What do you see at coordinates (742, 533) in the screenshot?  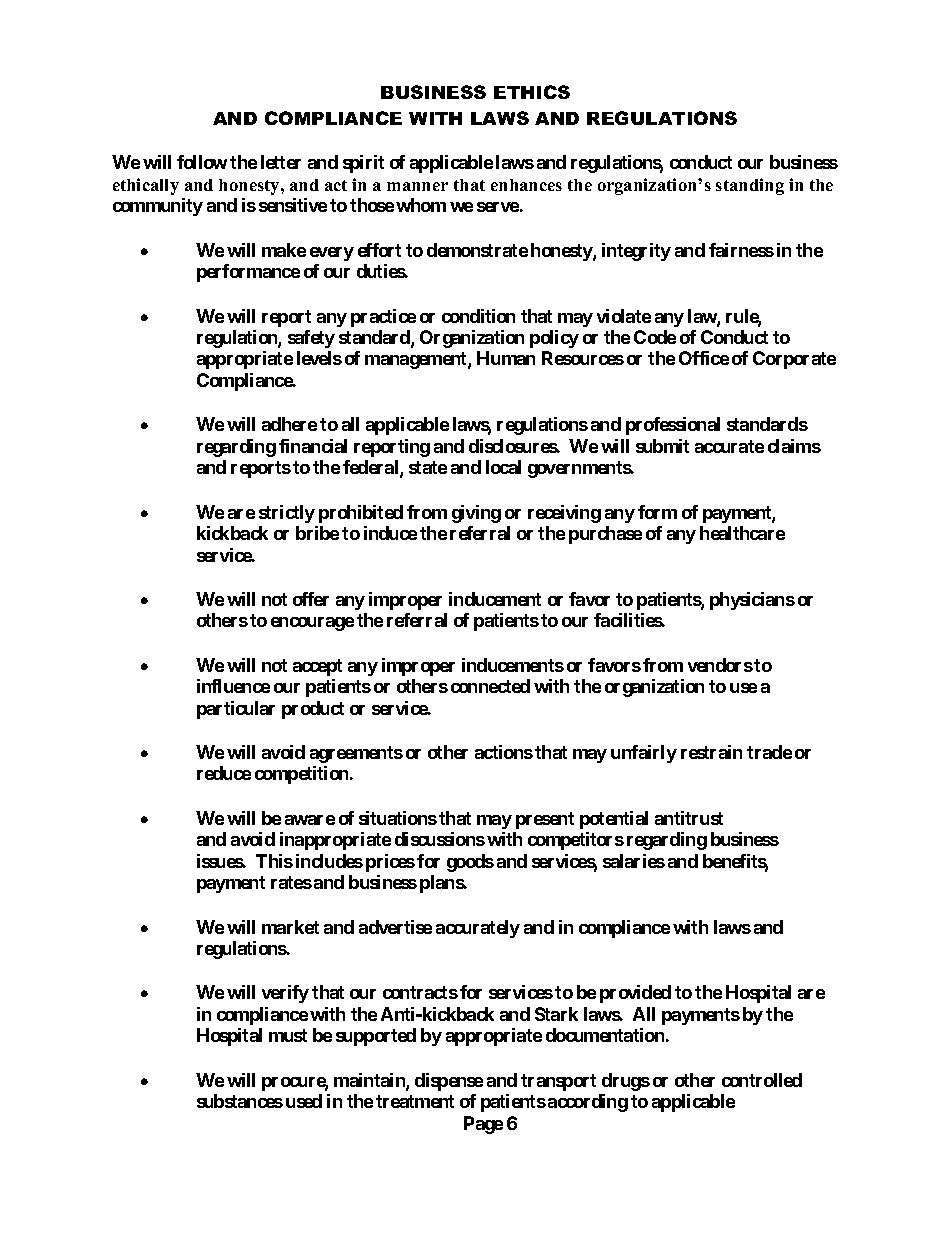 I see `healthcare` at bounding box center [742, 533].
